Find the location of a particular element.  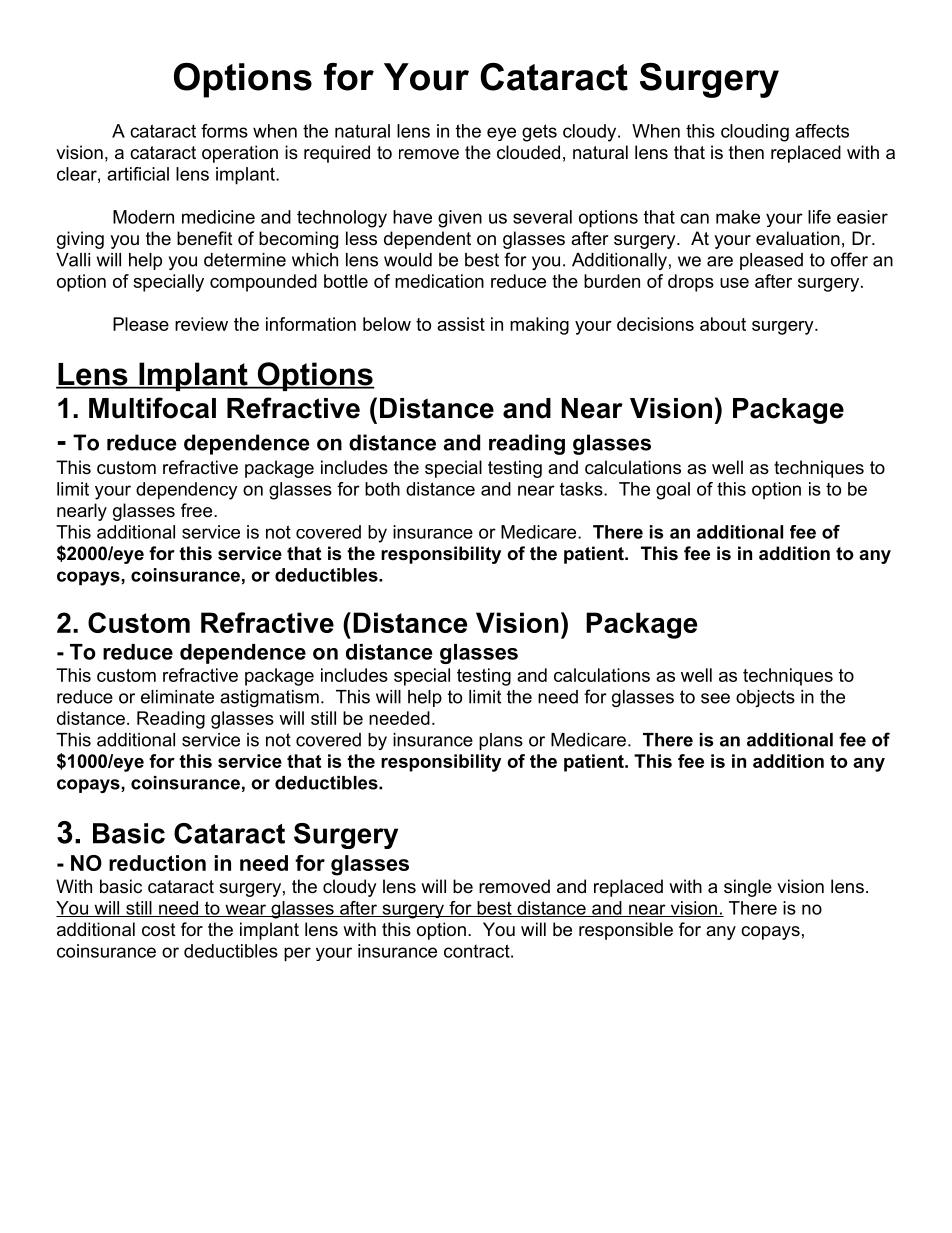

clouded is located at coordinates (528, 152).
